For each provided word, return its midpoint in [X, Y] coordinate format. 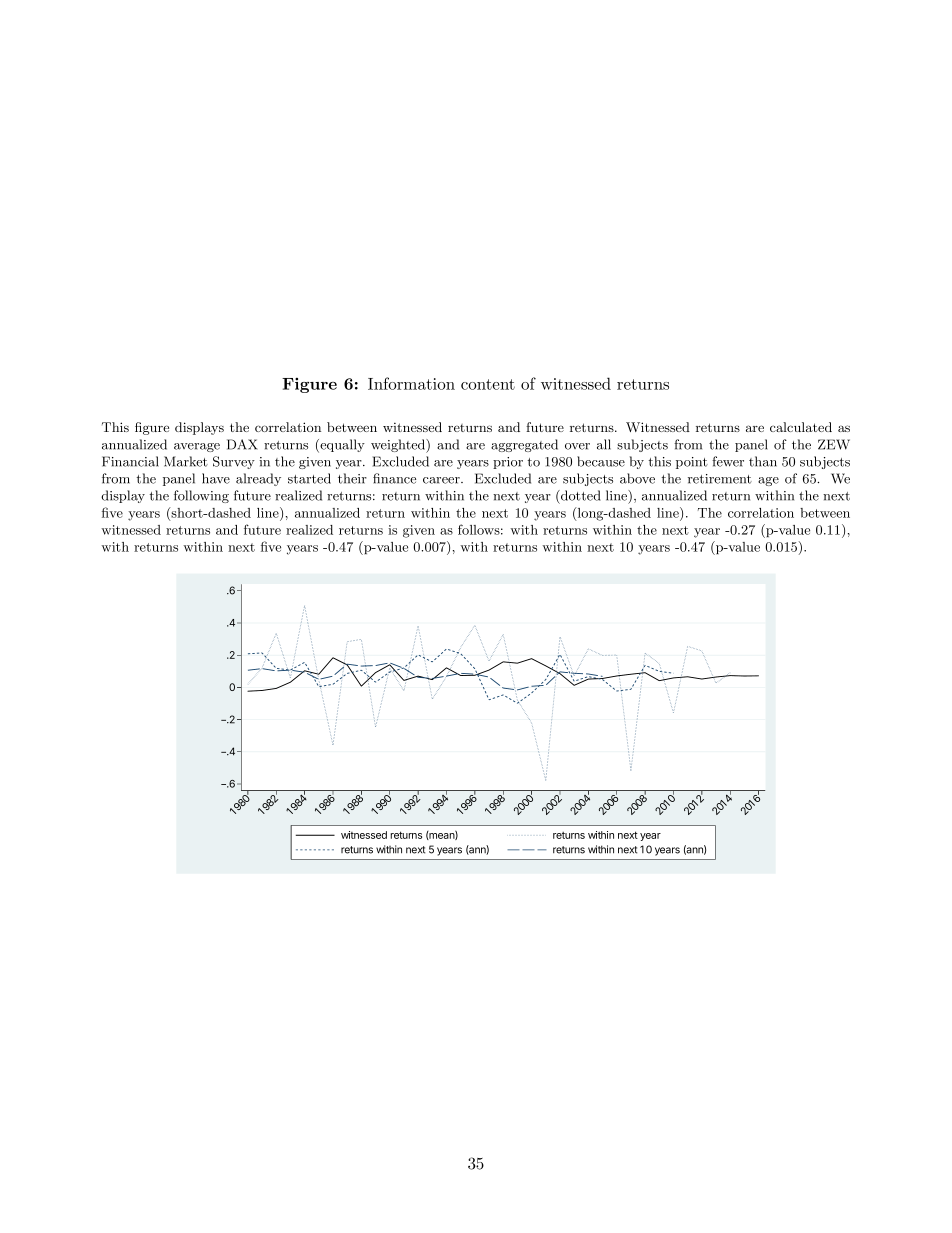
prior [508, 463]
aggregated [524, 445]
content [488, 384]
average [197, 447]
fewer [728, 461]
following [201, 496]
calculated [801, 427]
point [692, 463]
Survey [234, 462]
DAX [242, 444]
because [601, 461]
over [577, 446]
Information [411, 383]
